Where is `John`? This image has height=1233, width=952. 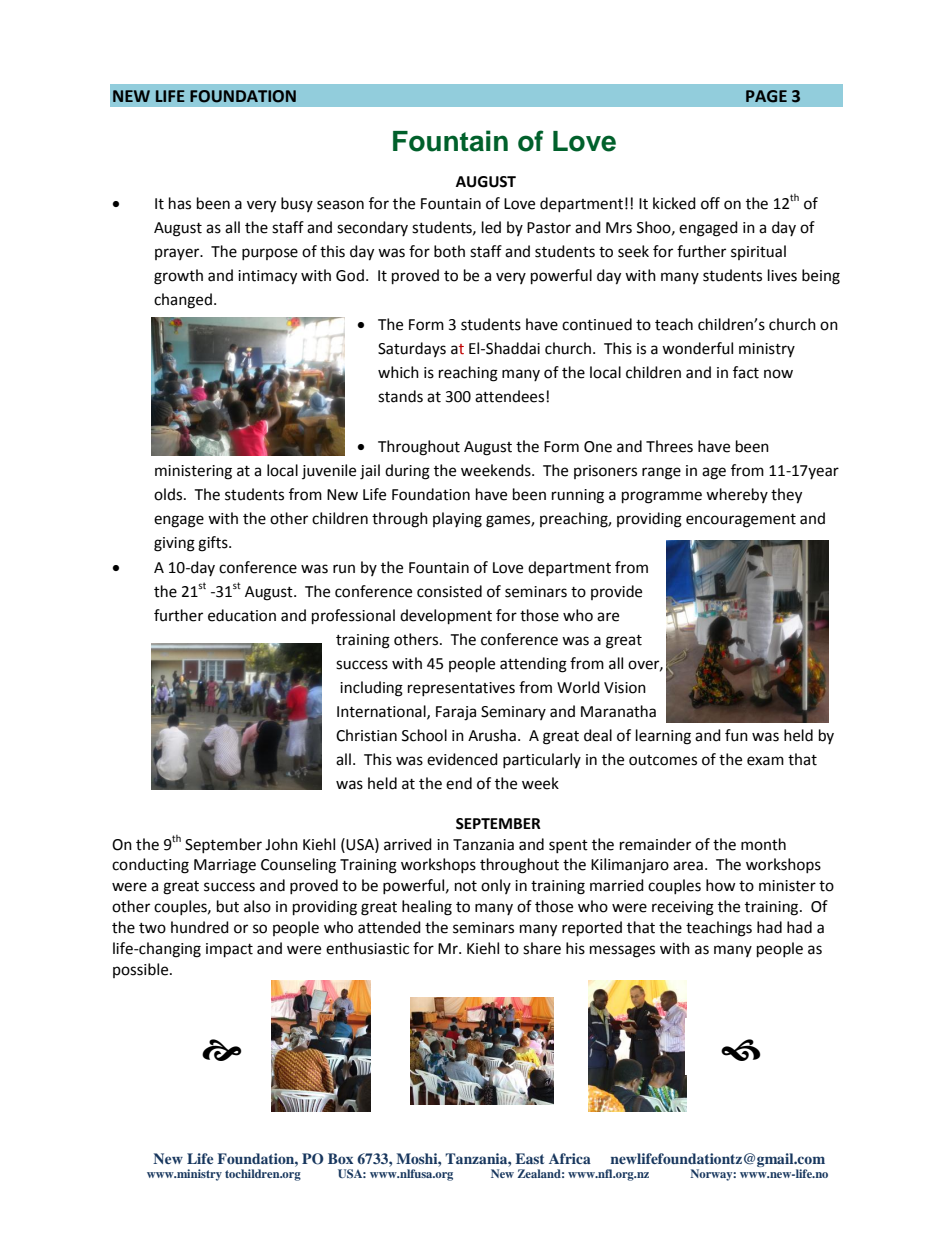 John is located at coordinates (281, 844).
